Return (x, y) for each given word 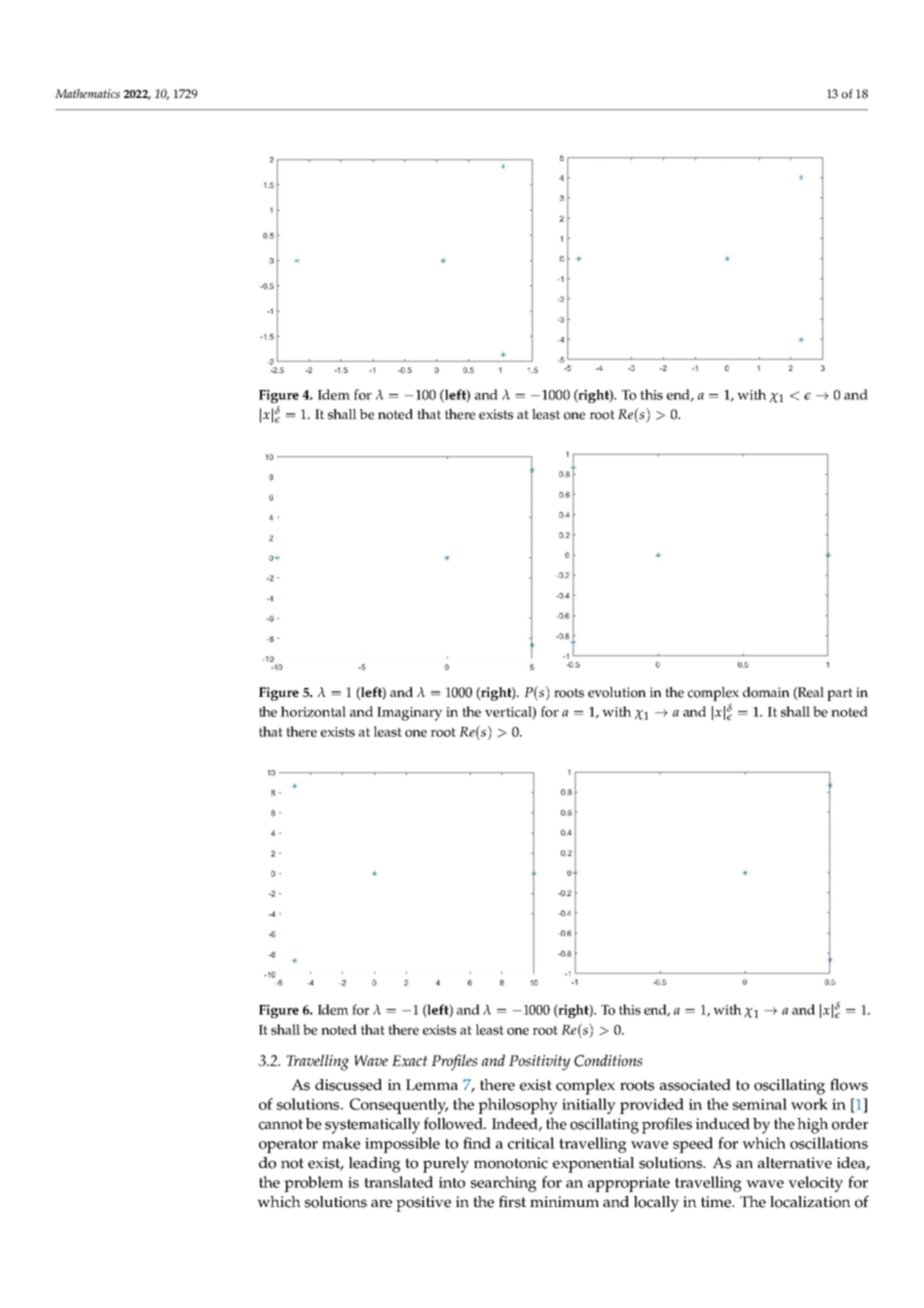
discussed (348, 1085)
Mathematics (87, 93)
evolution (617, 692)
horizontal (313, 711)
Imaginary (409, 714)
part (840, 694)
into (452, 1182)
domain (766, 692)
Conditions (608, 1060)
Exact (410, 1060)
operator (288, 1146)
